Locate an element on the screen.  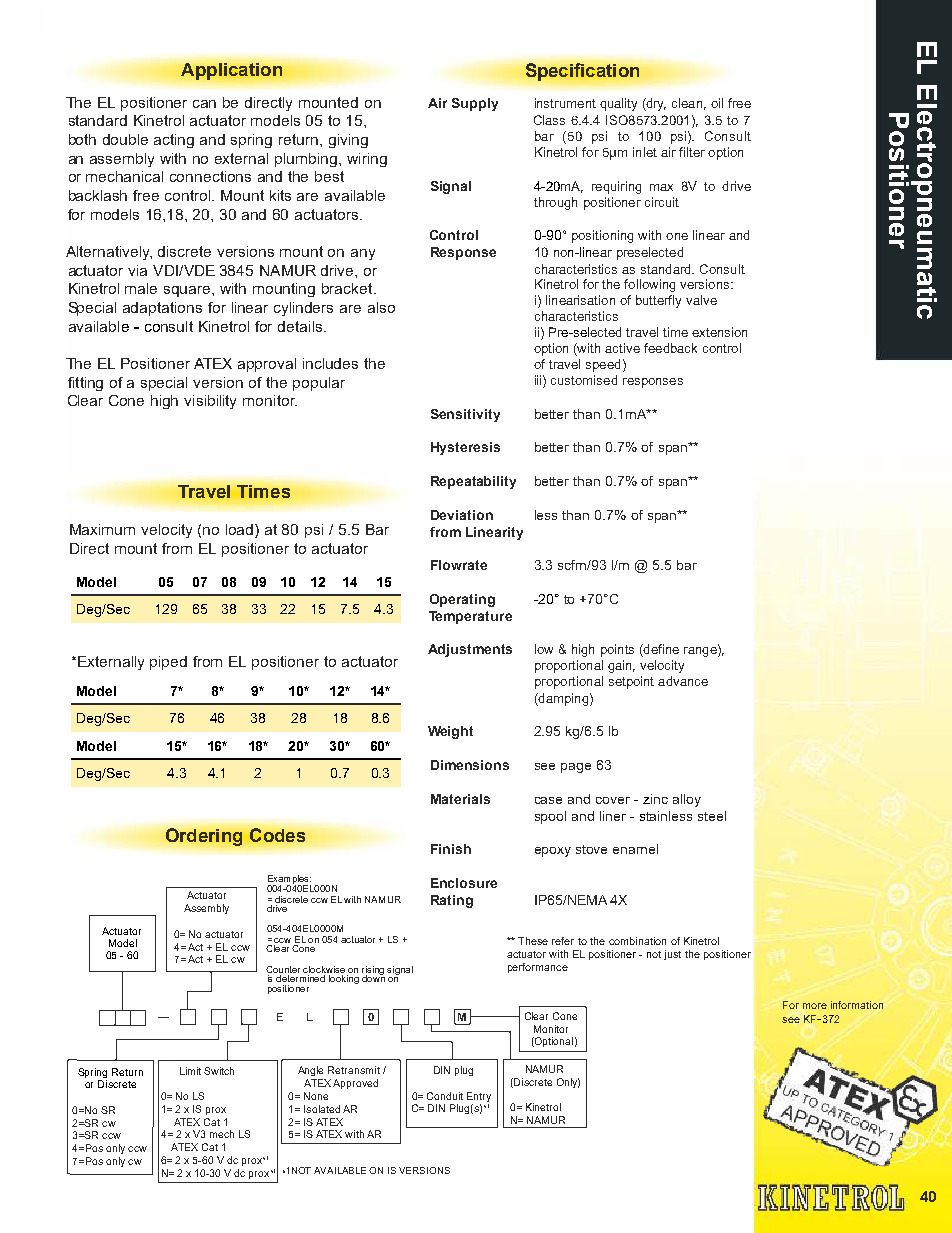
piped is located at coordinates (168, 663).
